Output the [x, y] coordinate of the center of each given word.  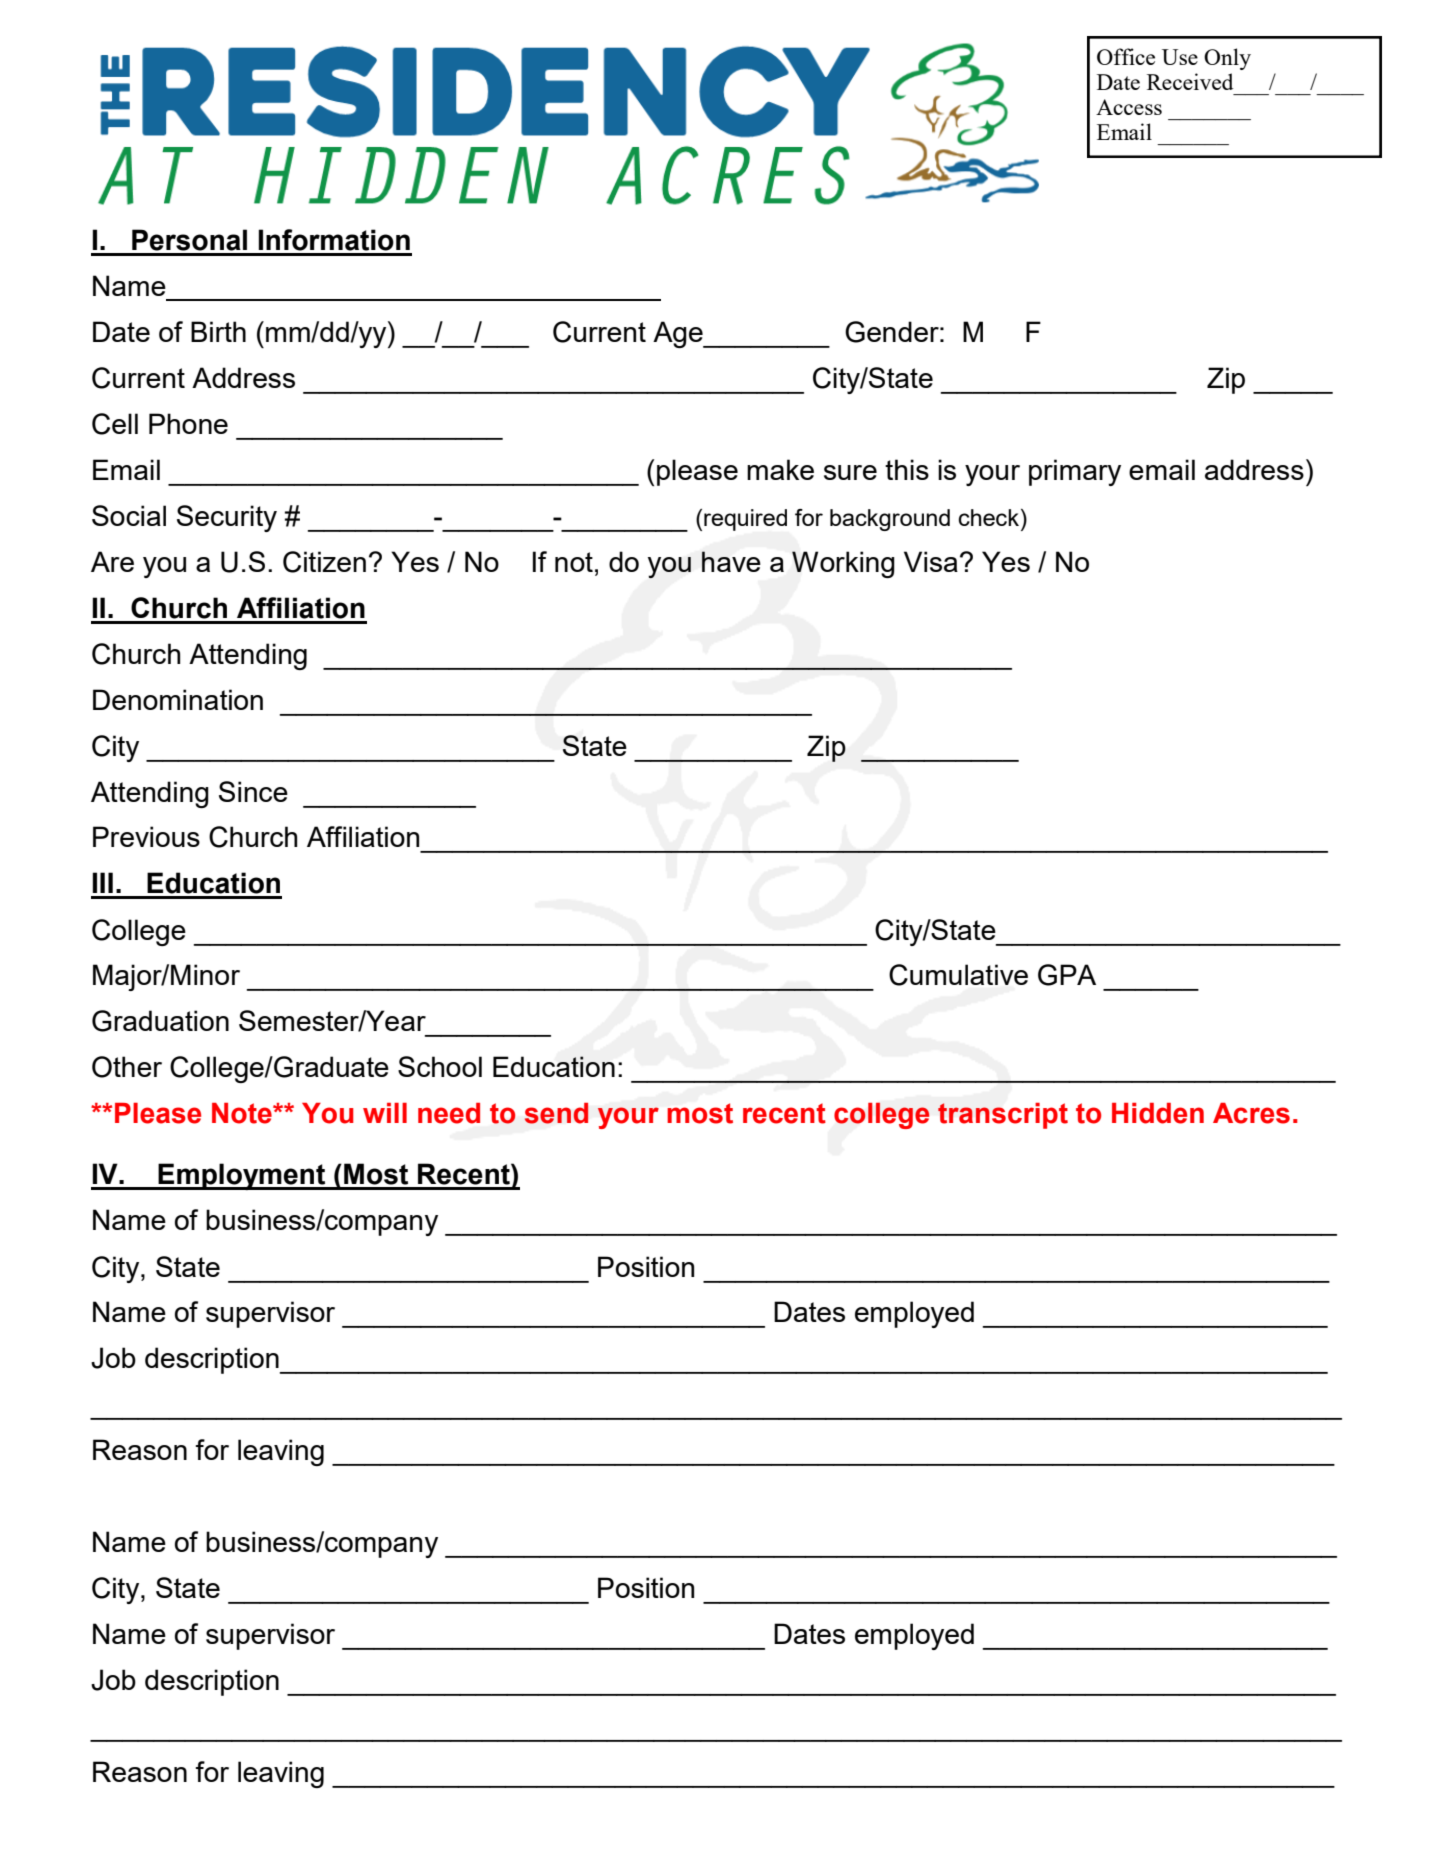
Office [1126, 56]
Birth [218, 331]
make [780, 469]
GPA [1067, 975]
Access [1129, 107]
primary [1075, 472]
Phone [188, 423]
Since [253, 791]
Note [243, 1113]
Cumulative [958, 975]
